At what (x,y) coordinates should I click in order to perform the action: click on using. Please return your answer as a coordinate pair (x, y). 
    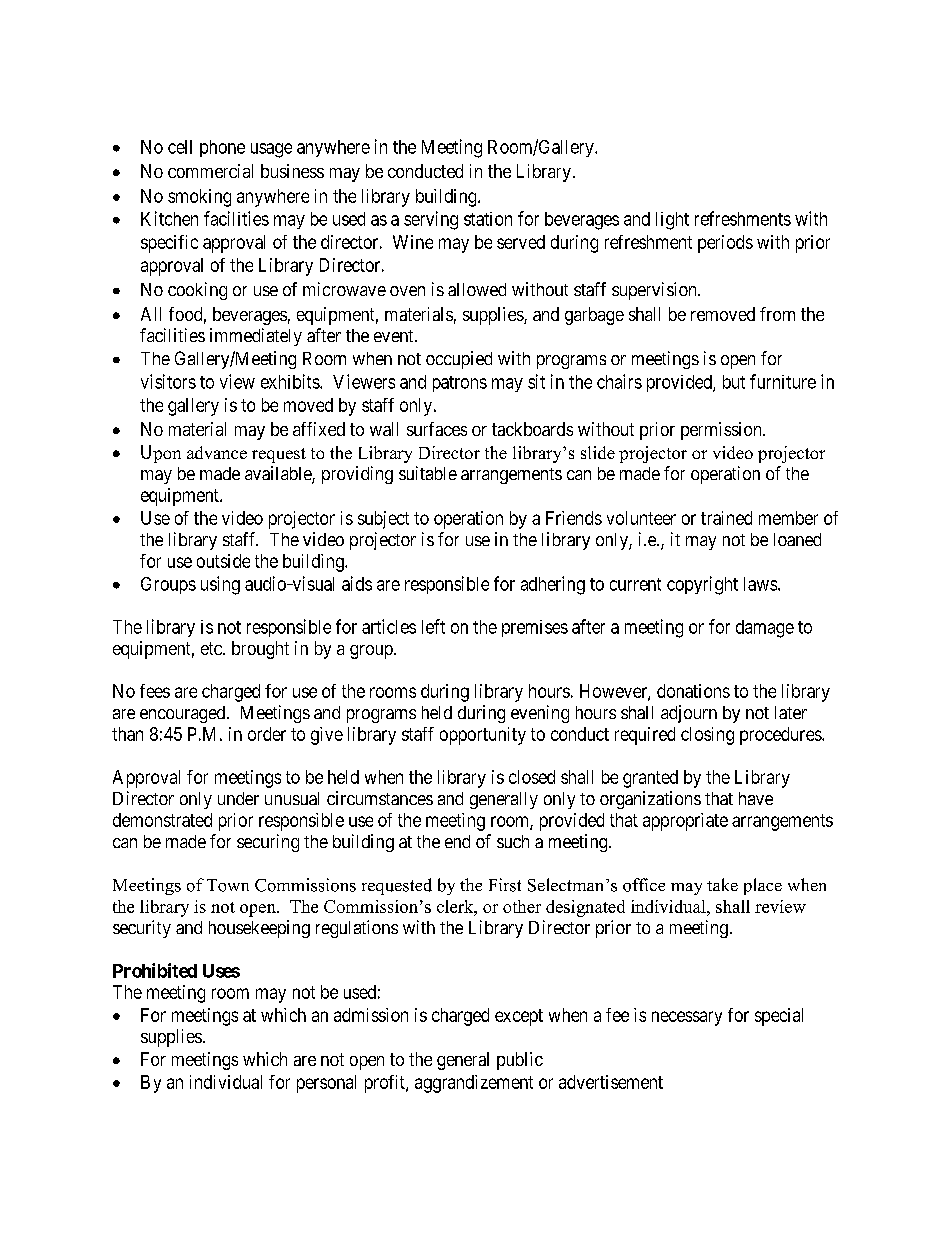
    Looking at the image, I should click on (220, 585).
